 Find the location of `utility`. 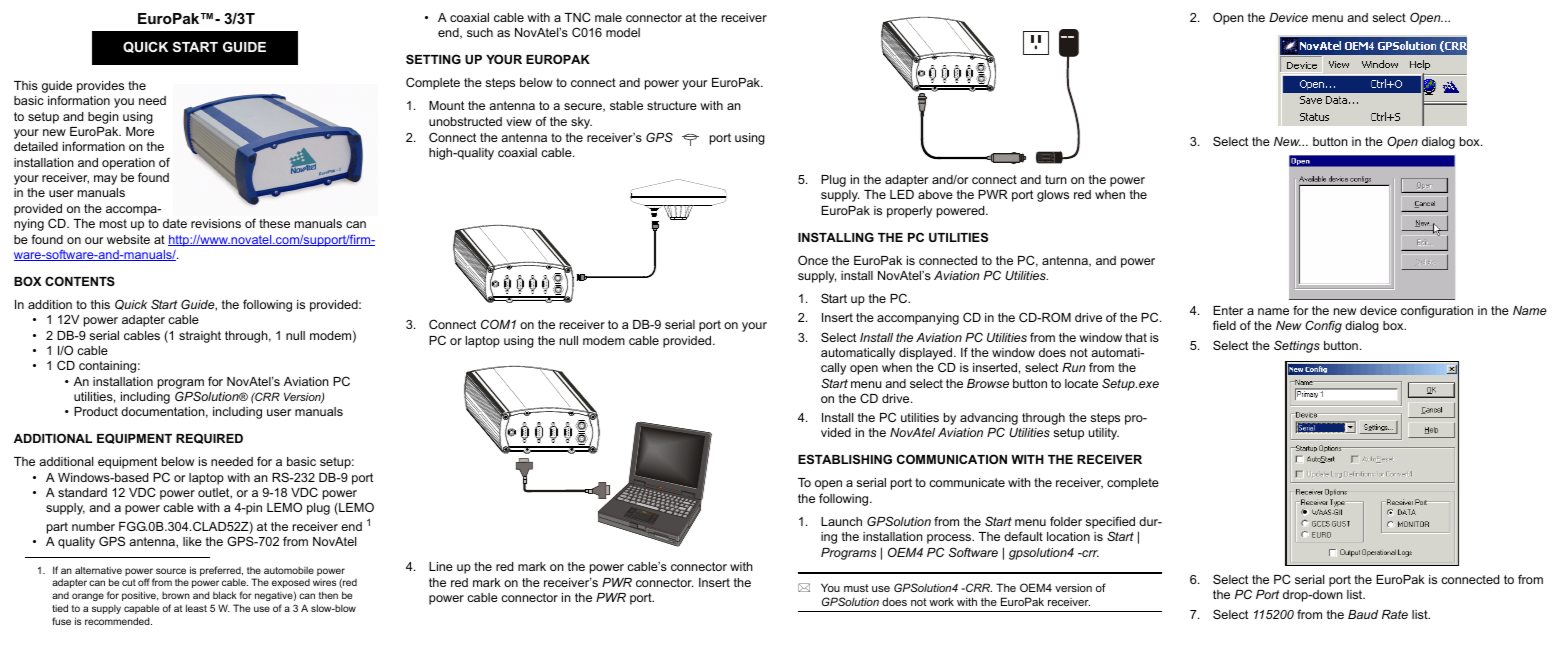

utility is located at coordinates (1104, 434).
